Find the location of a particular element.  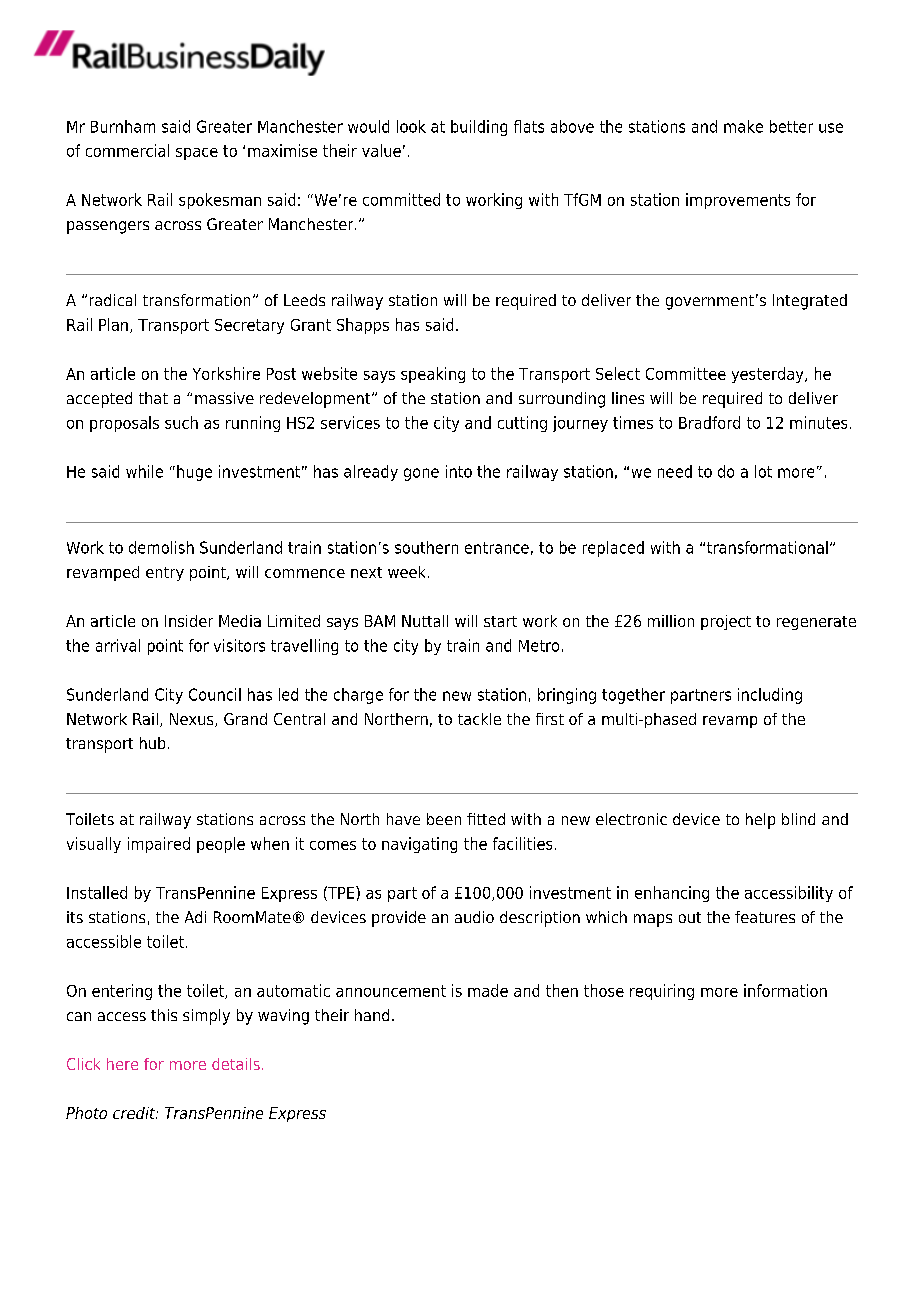

Insider is located at coordinates (189, 621).
